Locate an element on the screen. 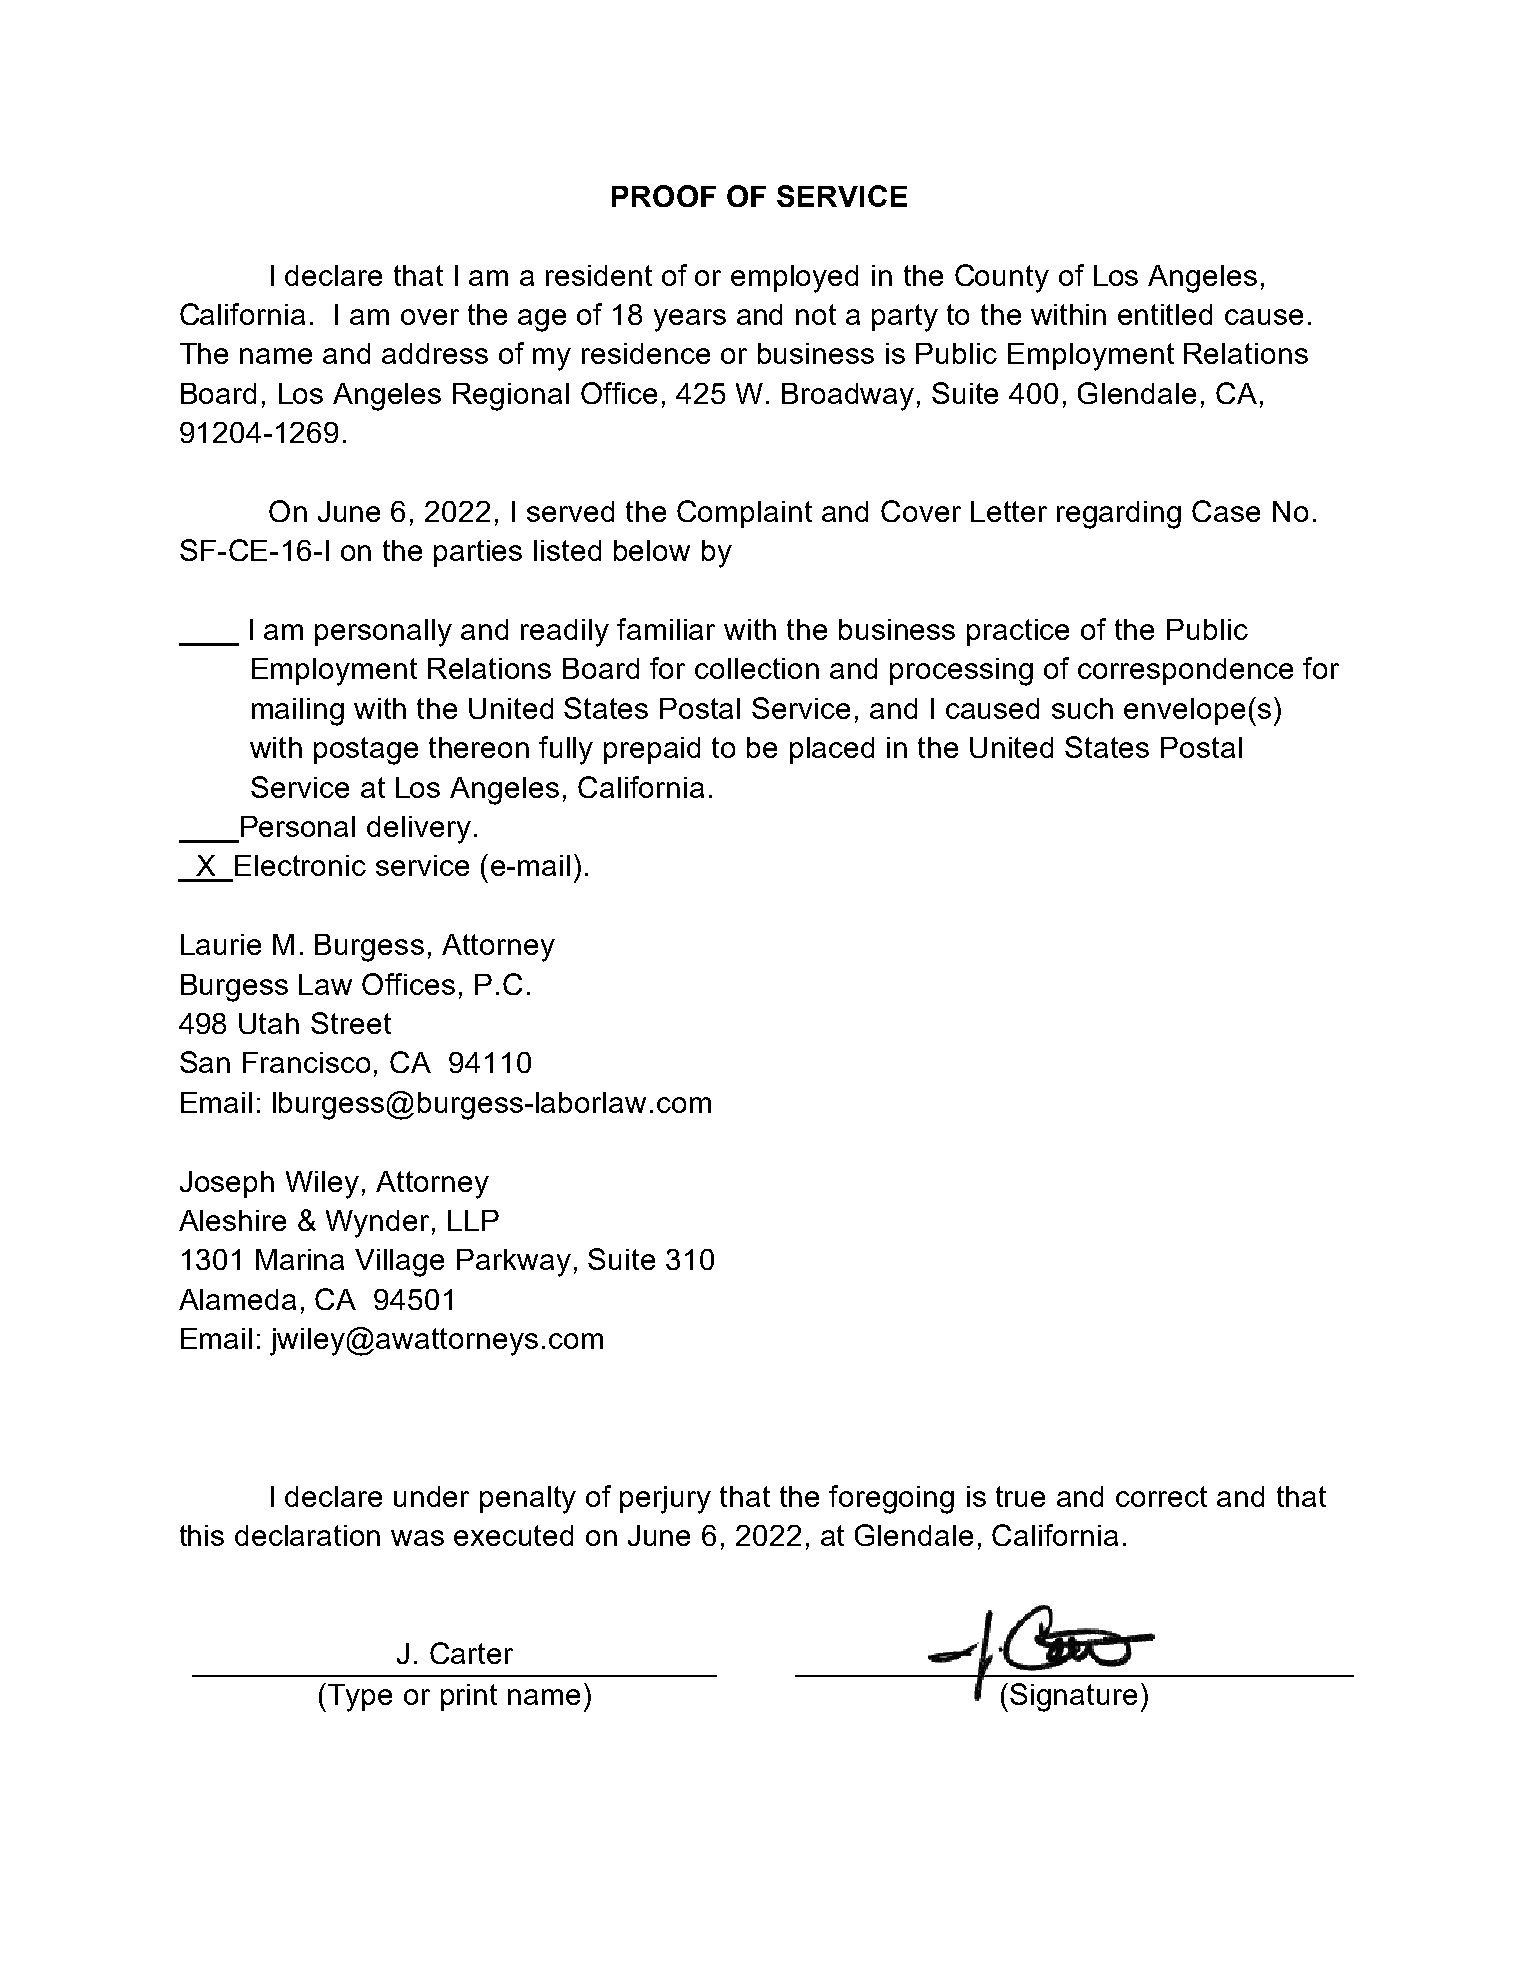  prepaid is located at coordinates (652, 750).
